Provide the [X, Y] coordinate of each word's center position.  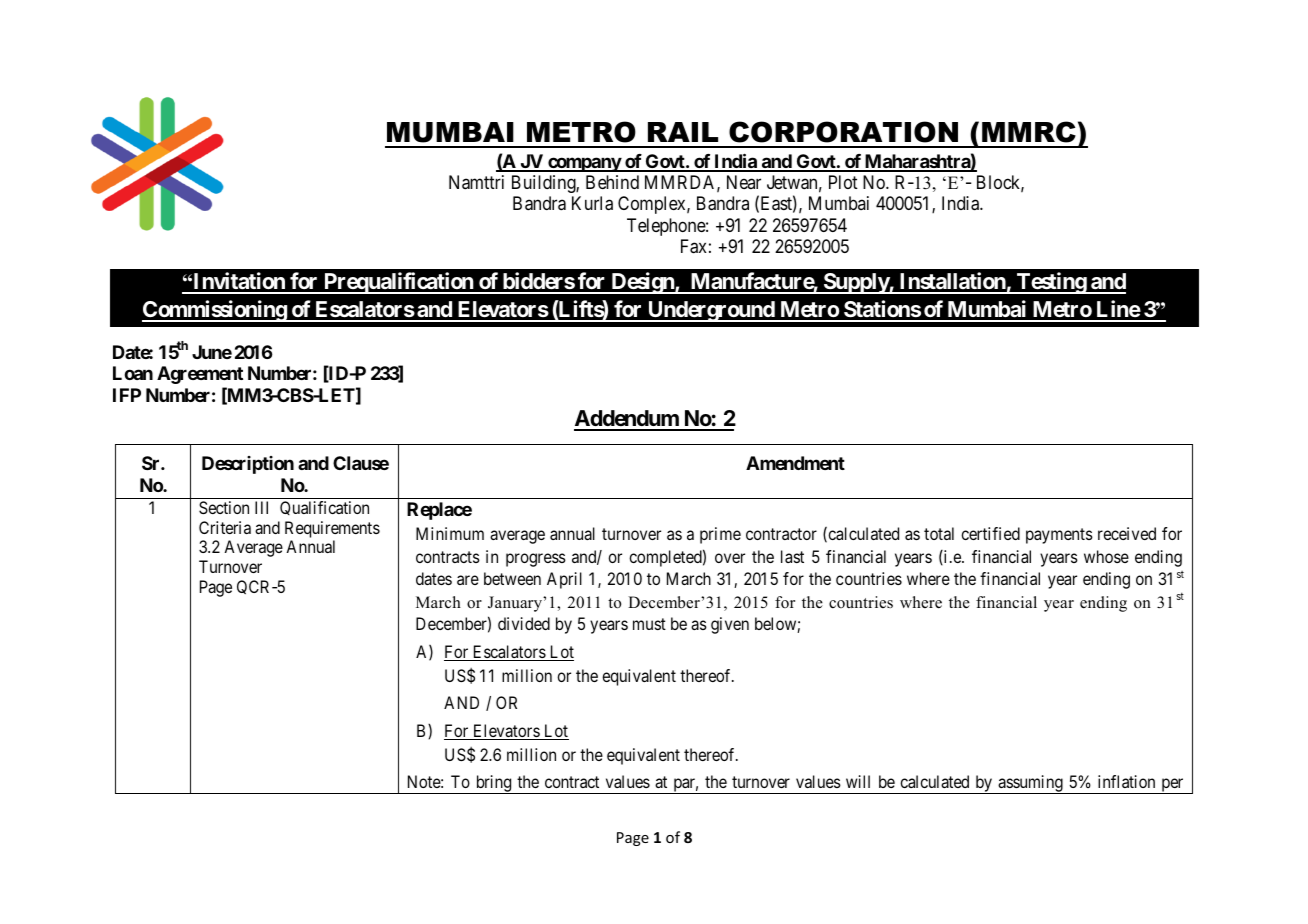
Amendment [795, 463]
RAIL [683, 132]
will [858, 781]
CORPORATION [843, 132]
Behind [612, 182]
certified [990, 533]
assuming [1030, 784]
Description [248, 465]
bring [493, 784]
